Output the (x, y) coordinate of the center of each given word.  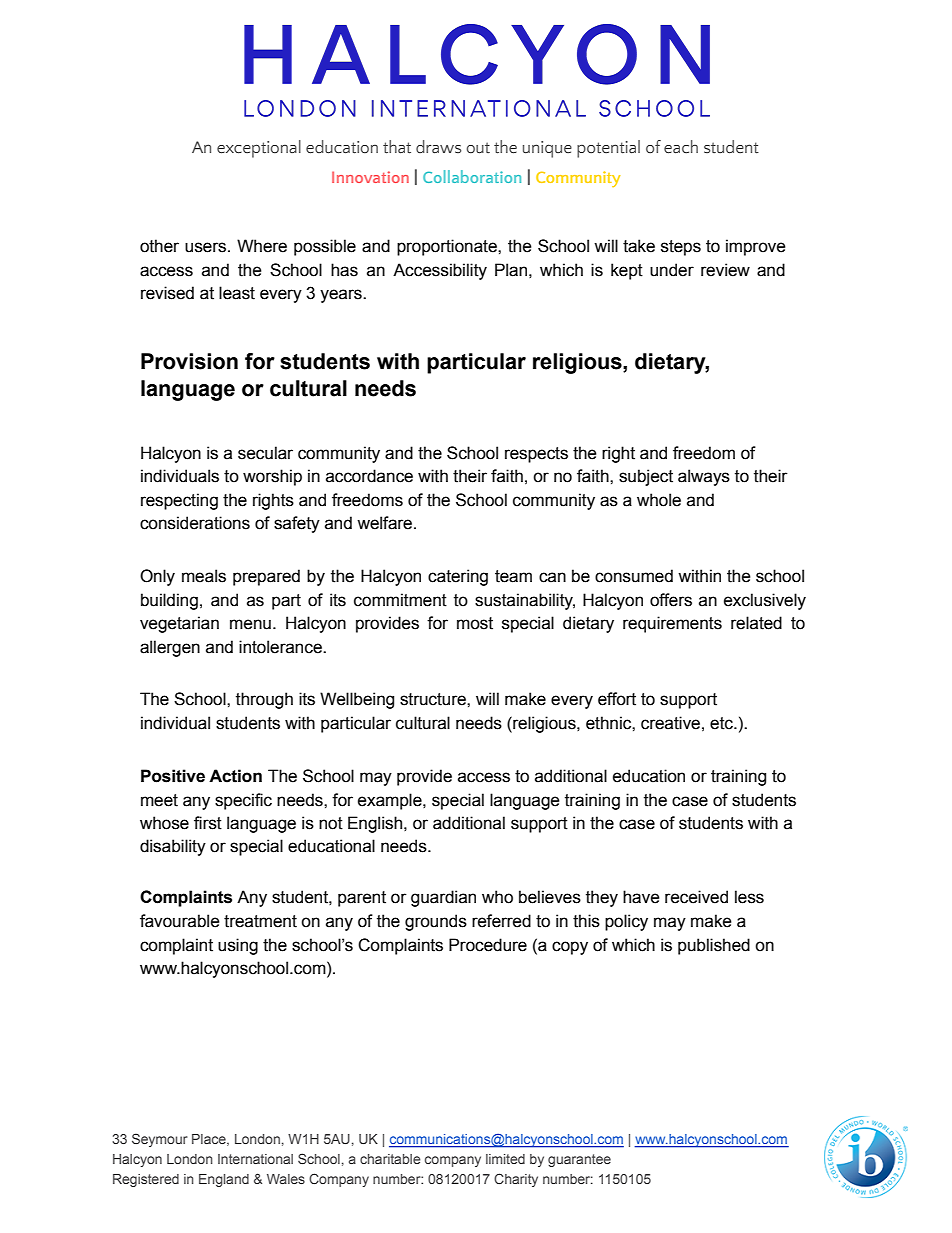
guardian (443, 898)
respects (536, 455)
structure (434, 699)
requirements (672, 624)
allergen (170, 648)
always (704, 477)
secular (265, 453)
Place (210, 1140)
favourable (180, 921)
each (681, 147)
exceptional (259, 149)
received (696, 897)
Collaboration (472, 176)
